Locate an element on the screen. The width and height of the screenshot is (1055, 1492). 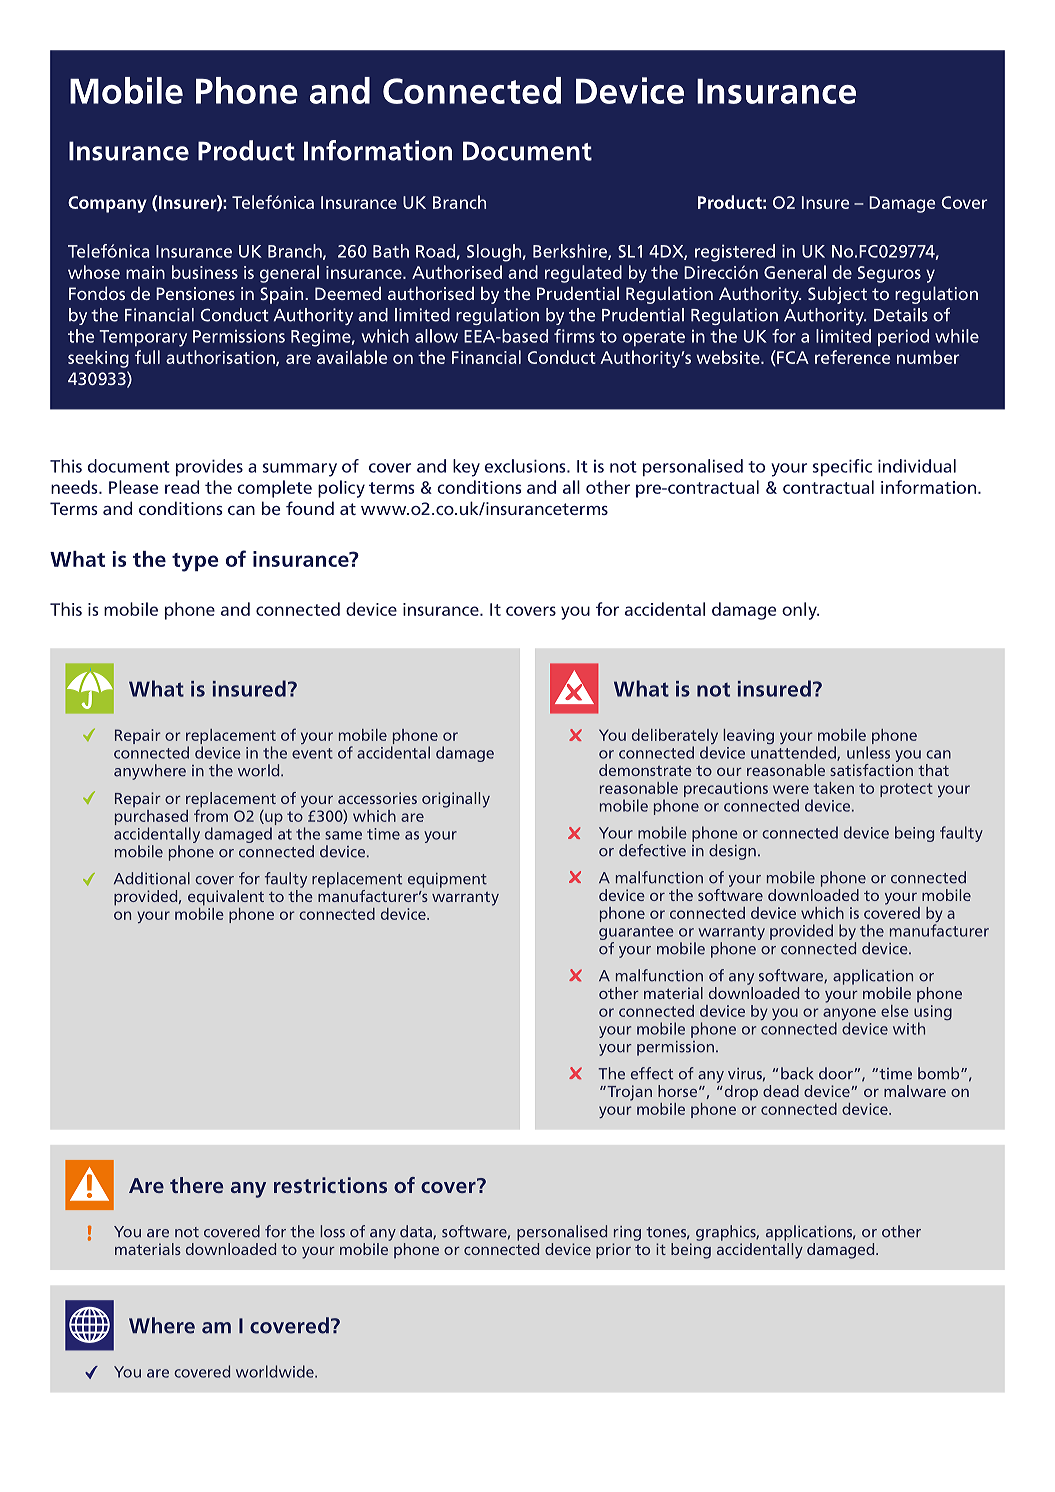
anyone is located at coordinates (849, 1015).
